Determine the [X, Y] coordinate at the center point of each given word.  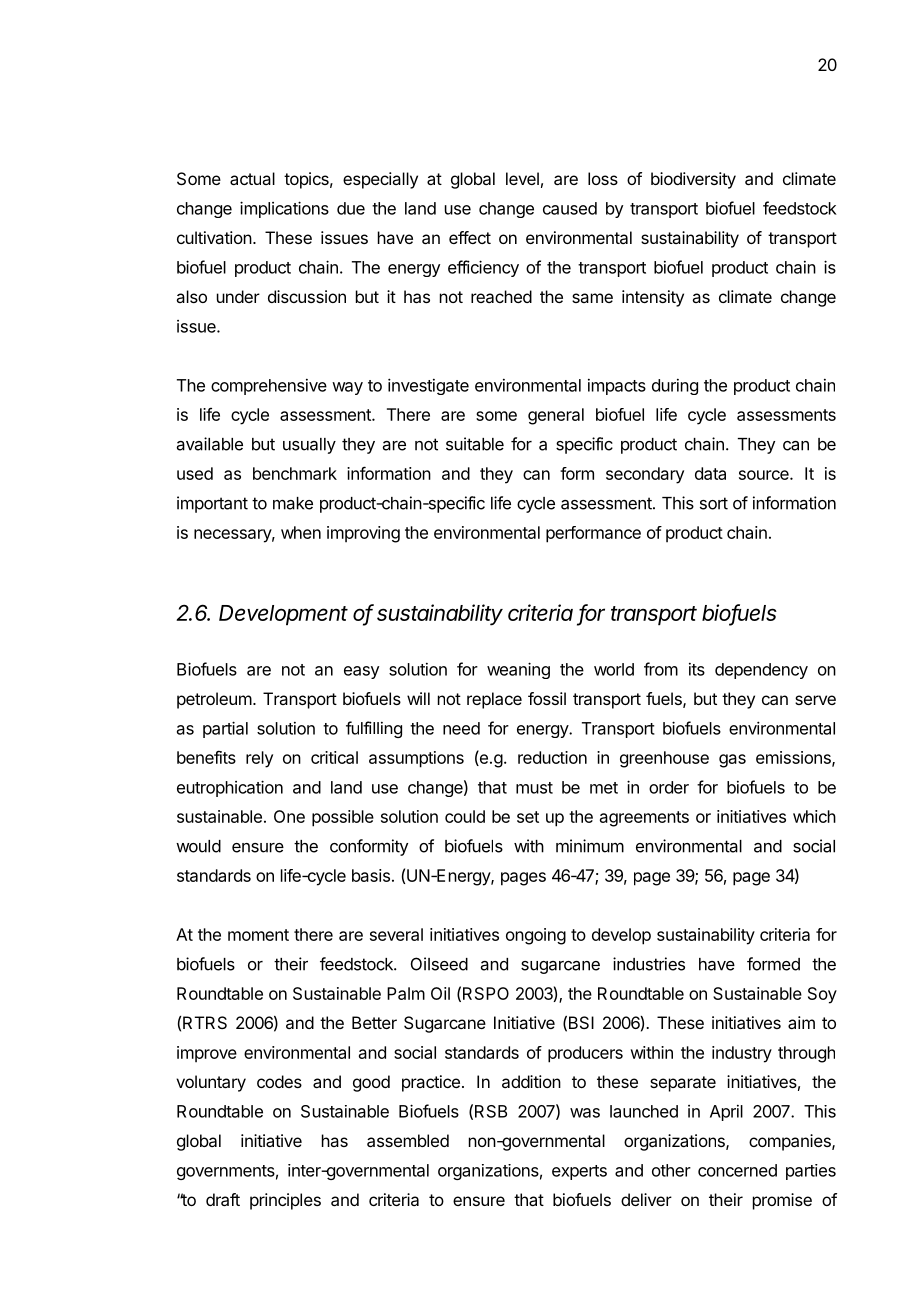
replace [494, 700]
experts [579, 1172]
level [522, 178]
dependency [761, 671]
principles [285, 1201]
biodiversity [693, 180]
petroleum [214, 700]
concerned [737, 1170]
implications [284, 209]
